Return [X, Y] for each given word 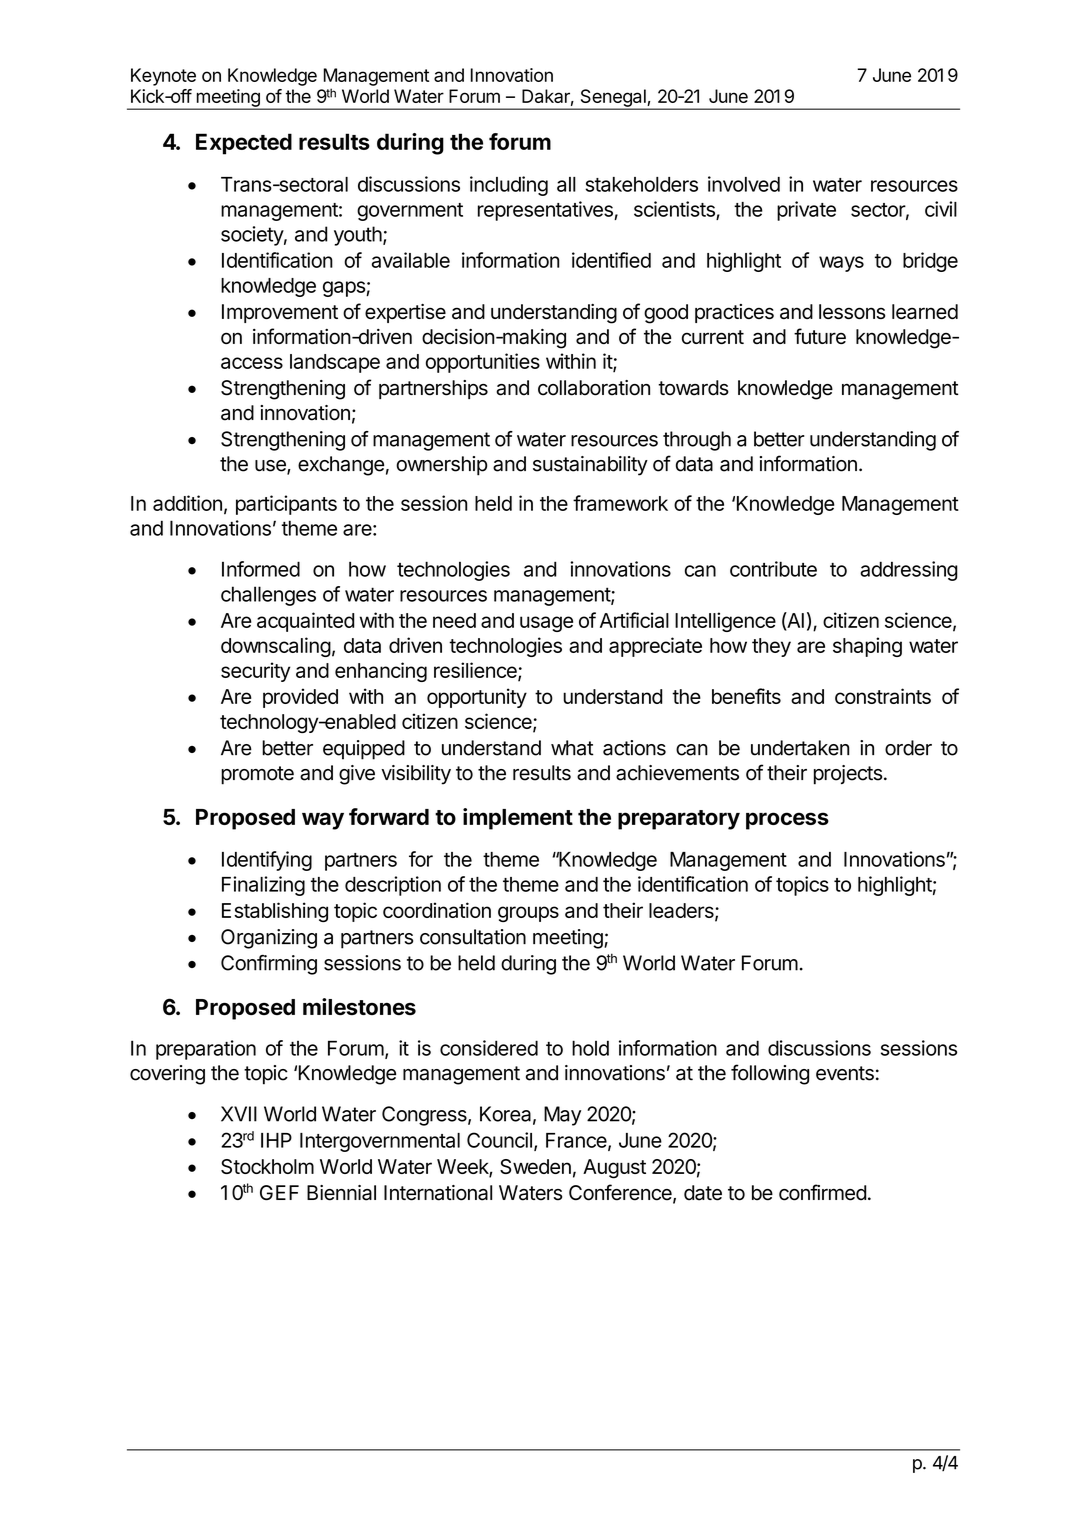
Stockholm [267, 1166]
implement [518, 819]
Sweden [535, 1166]
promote [257, 775]
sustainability [590, 466]
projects [848, 775]
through [697, 441]
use [271, 467]
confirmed [823, 1192]
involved [744, 184]
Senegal [613, 99]
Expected [244, 144]
